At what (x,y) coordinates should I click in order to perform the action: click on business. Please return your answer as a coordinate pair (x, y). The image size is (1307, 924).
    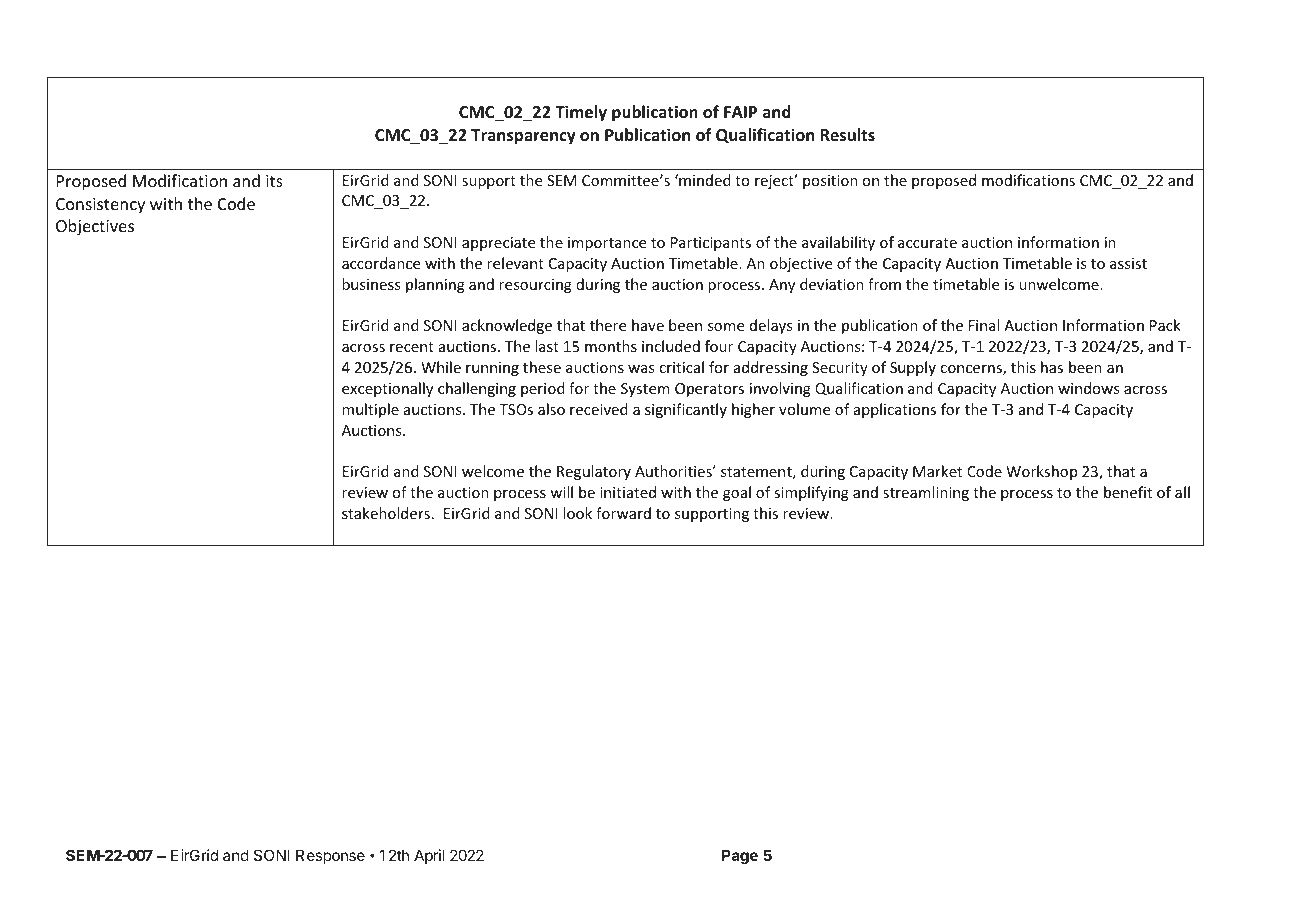
    Looking at the image, I should click on (371, 284).
